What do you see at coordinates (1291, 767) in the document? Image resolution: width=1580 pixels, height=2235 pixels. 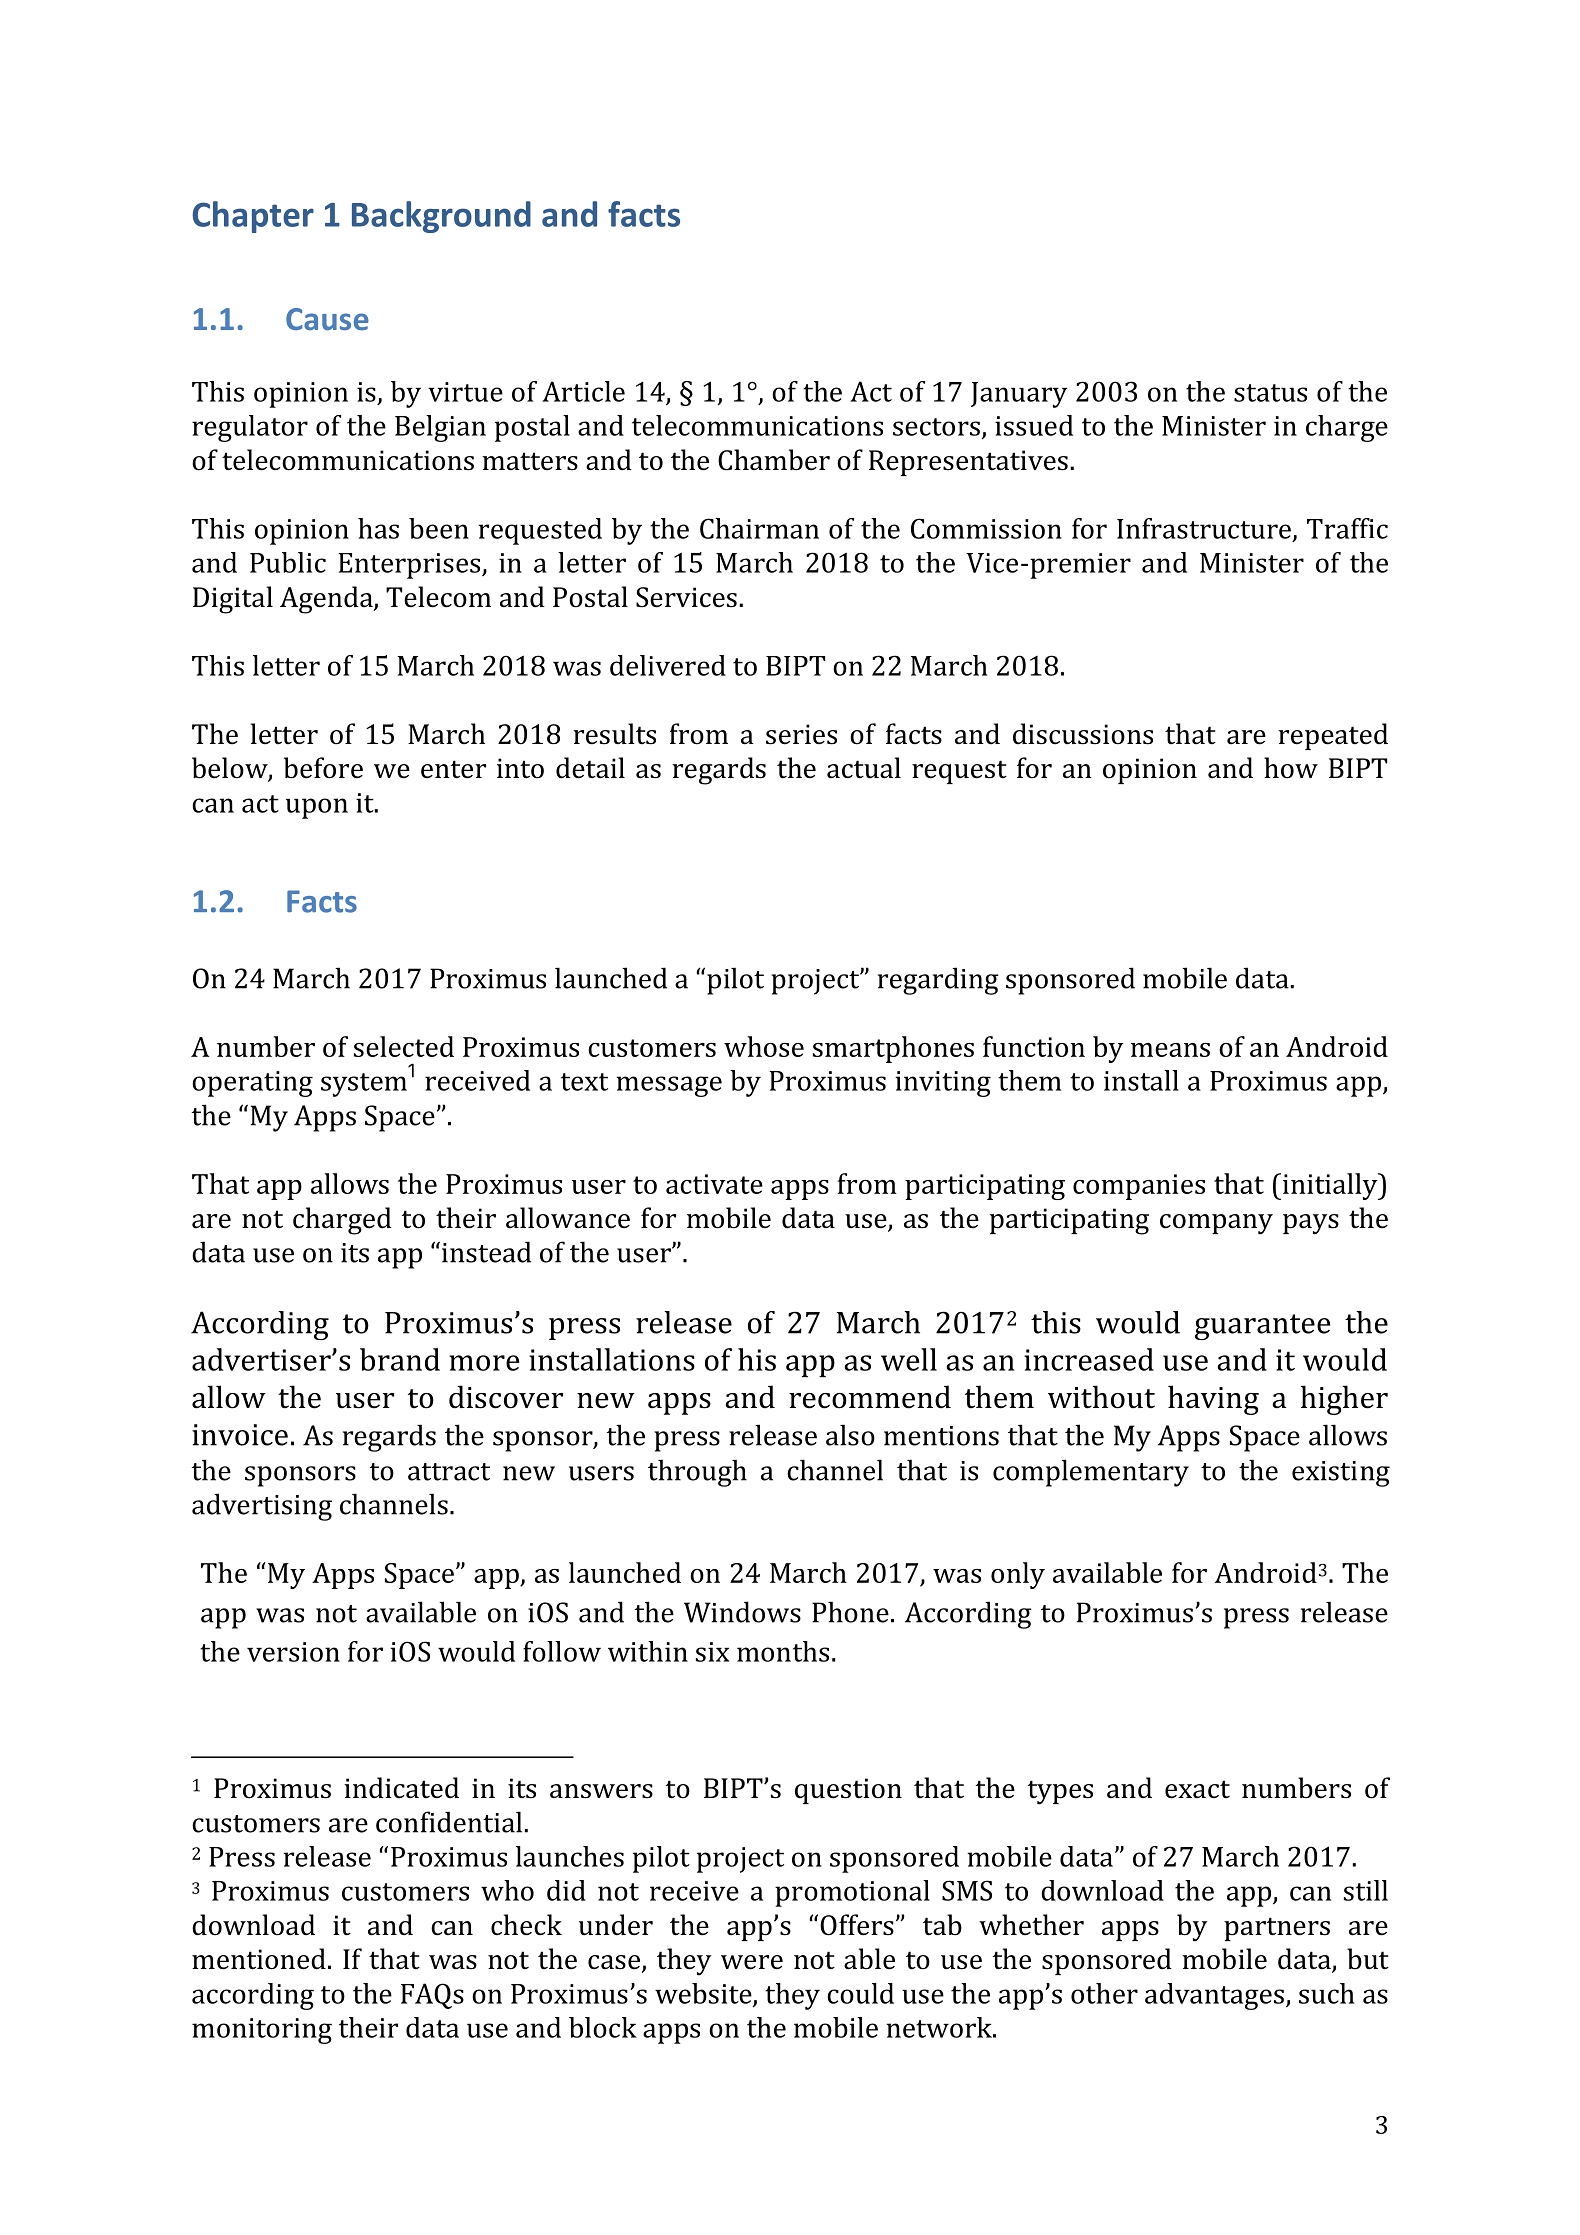 I see `how` at bounding box center [1291, 767].
